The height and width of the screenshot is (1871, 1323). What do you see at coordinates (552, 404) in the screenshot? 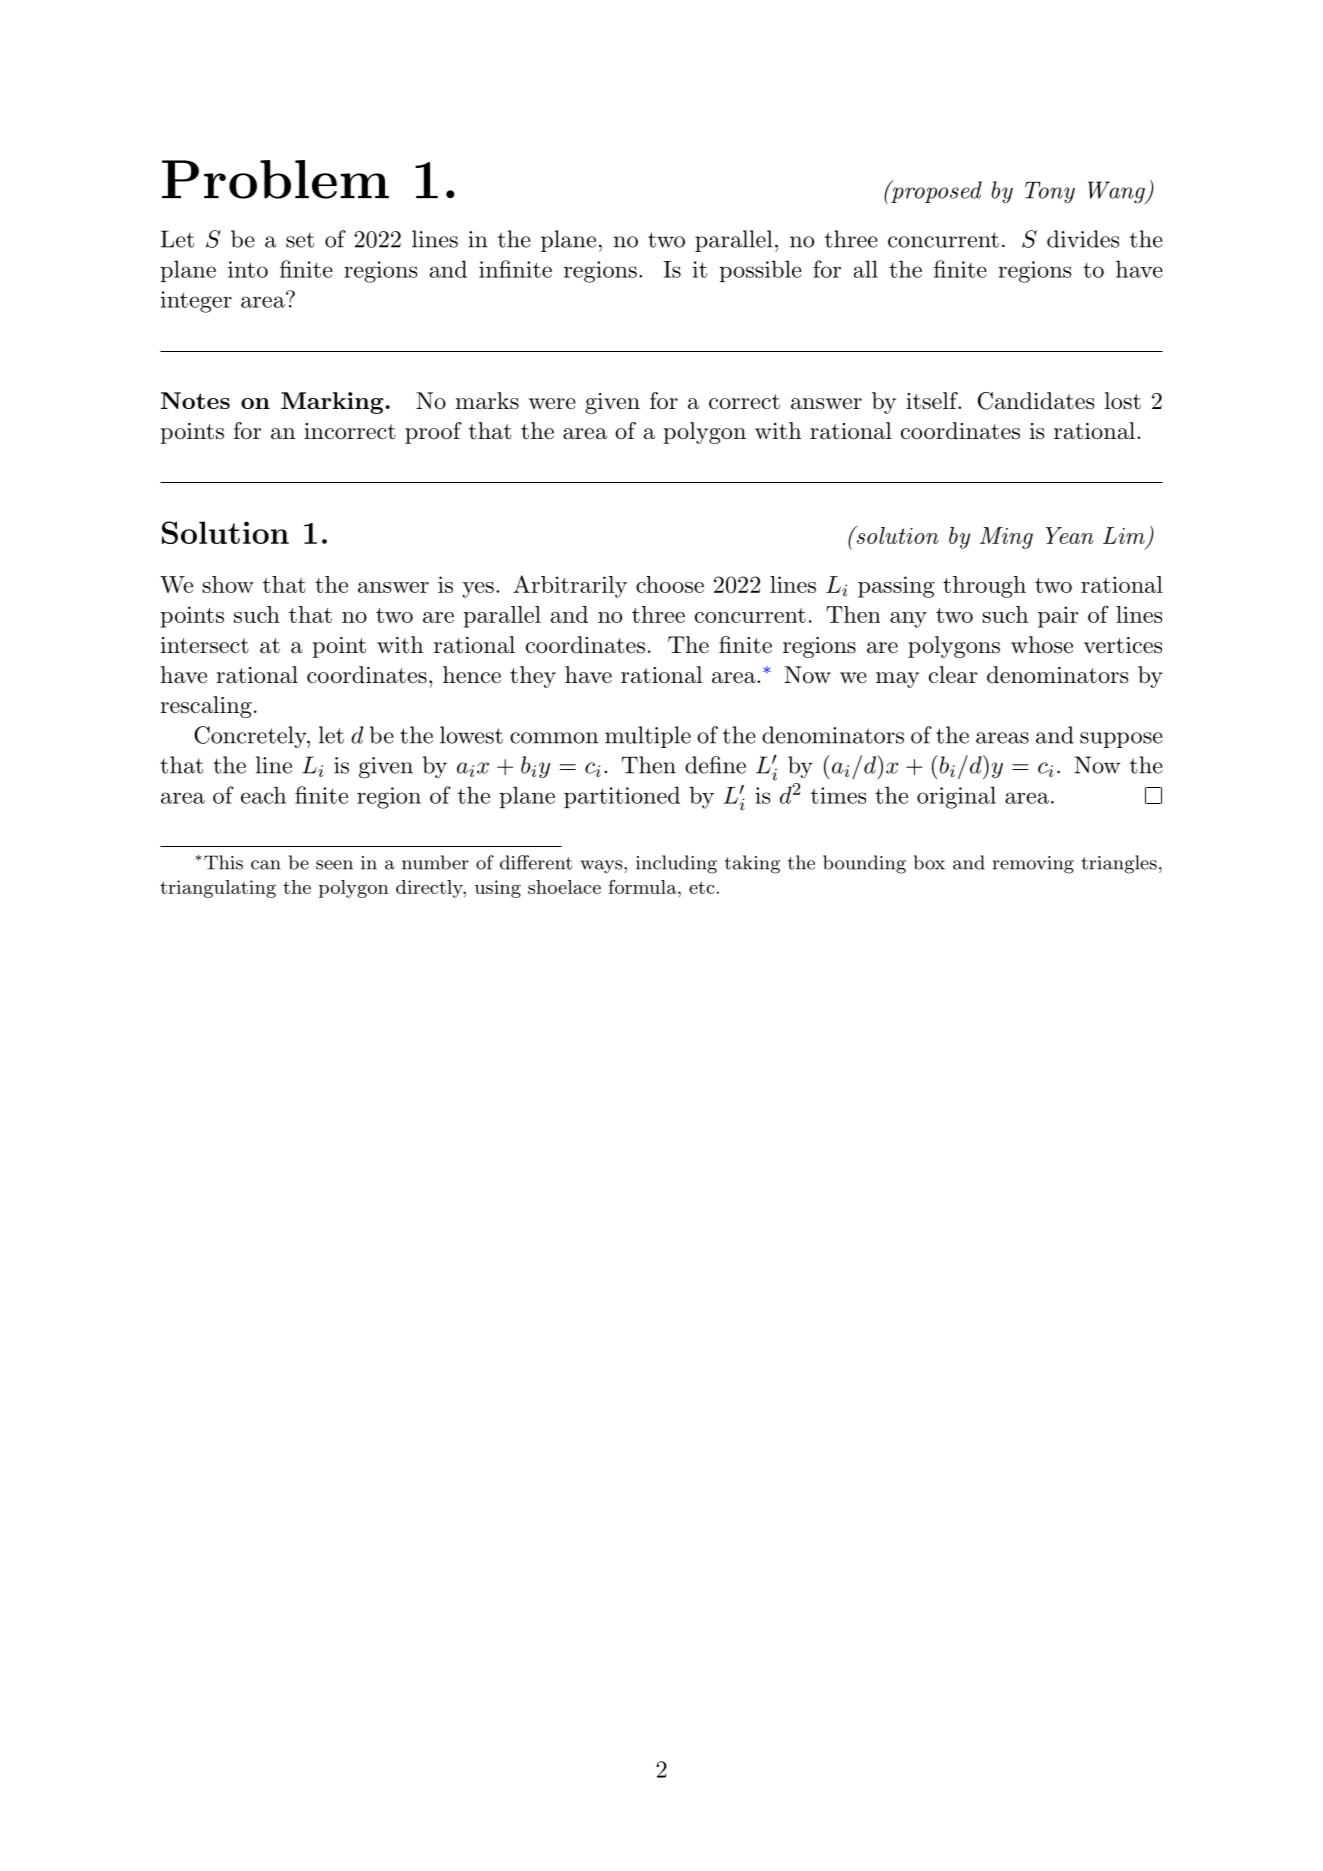
I see `were` at bounding box center [552, 404].
